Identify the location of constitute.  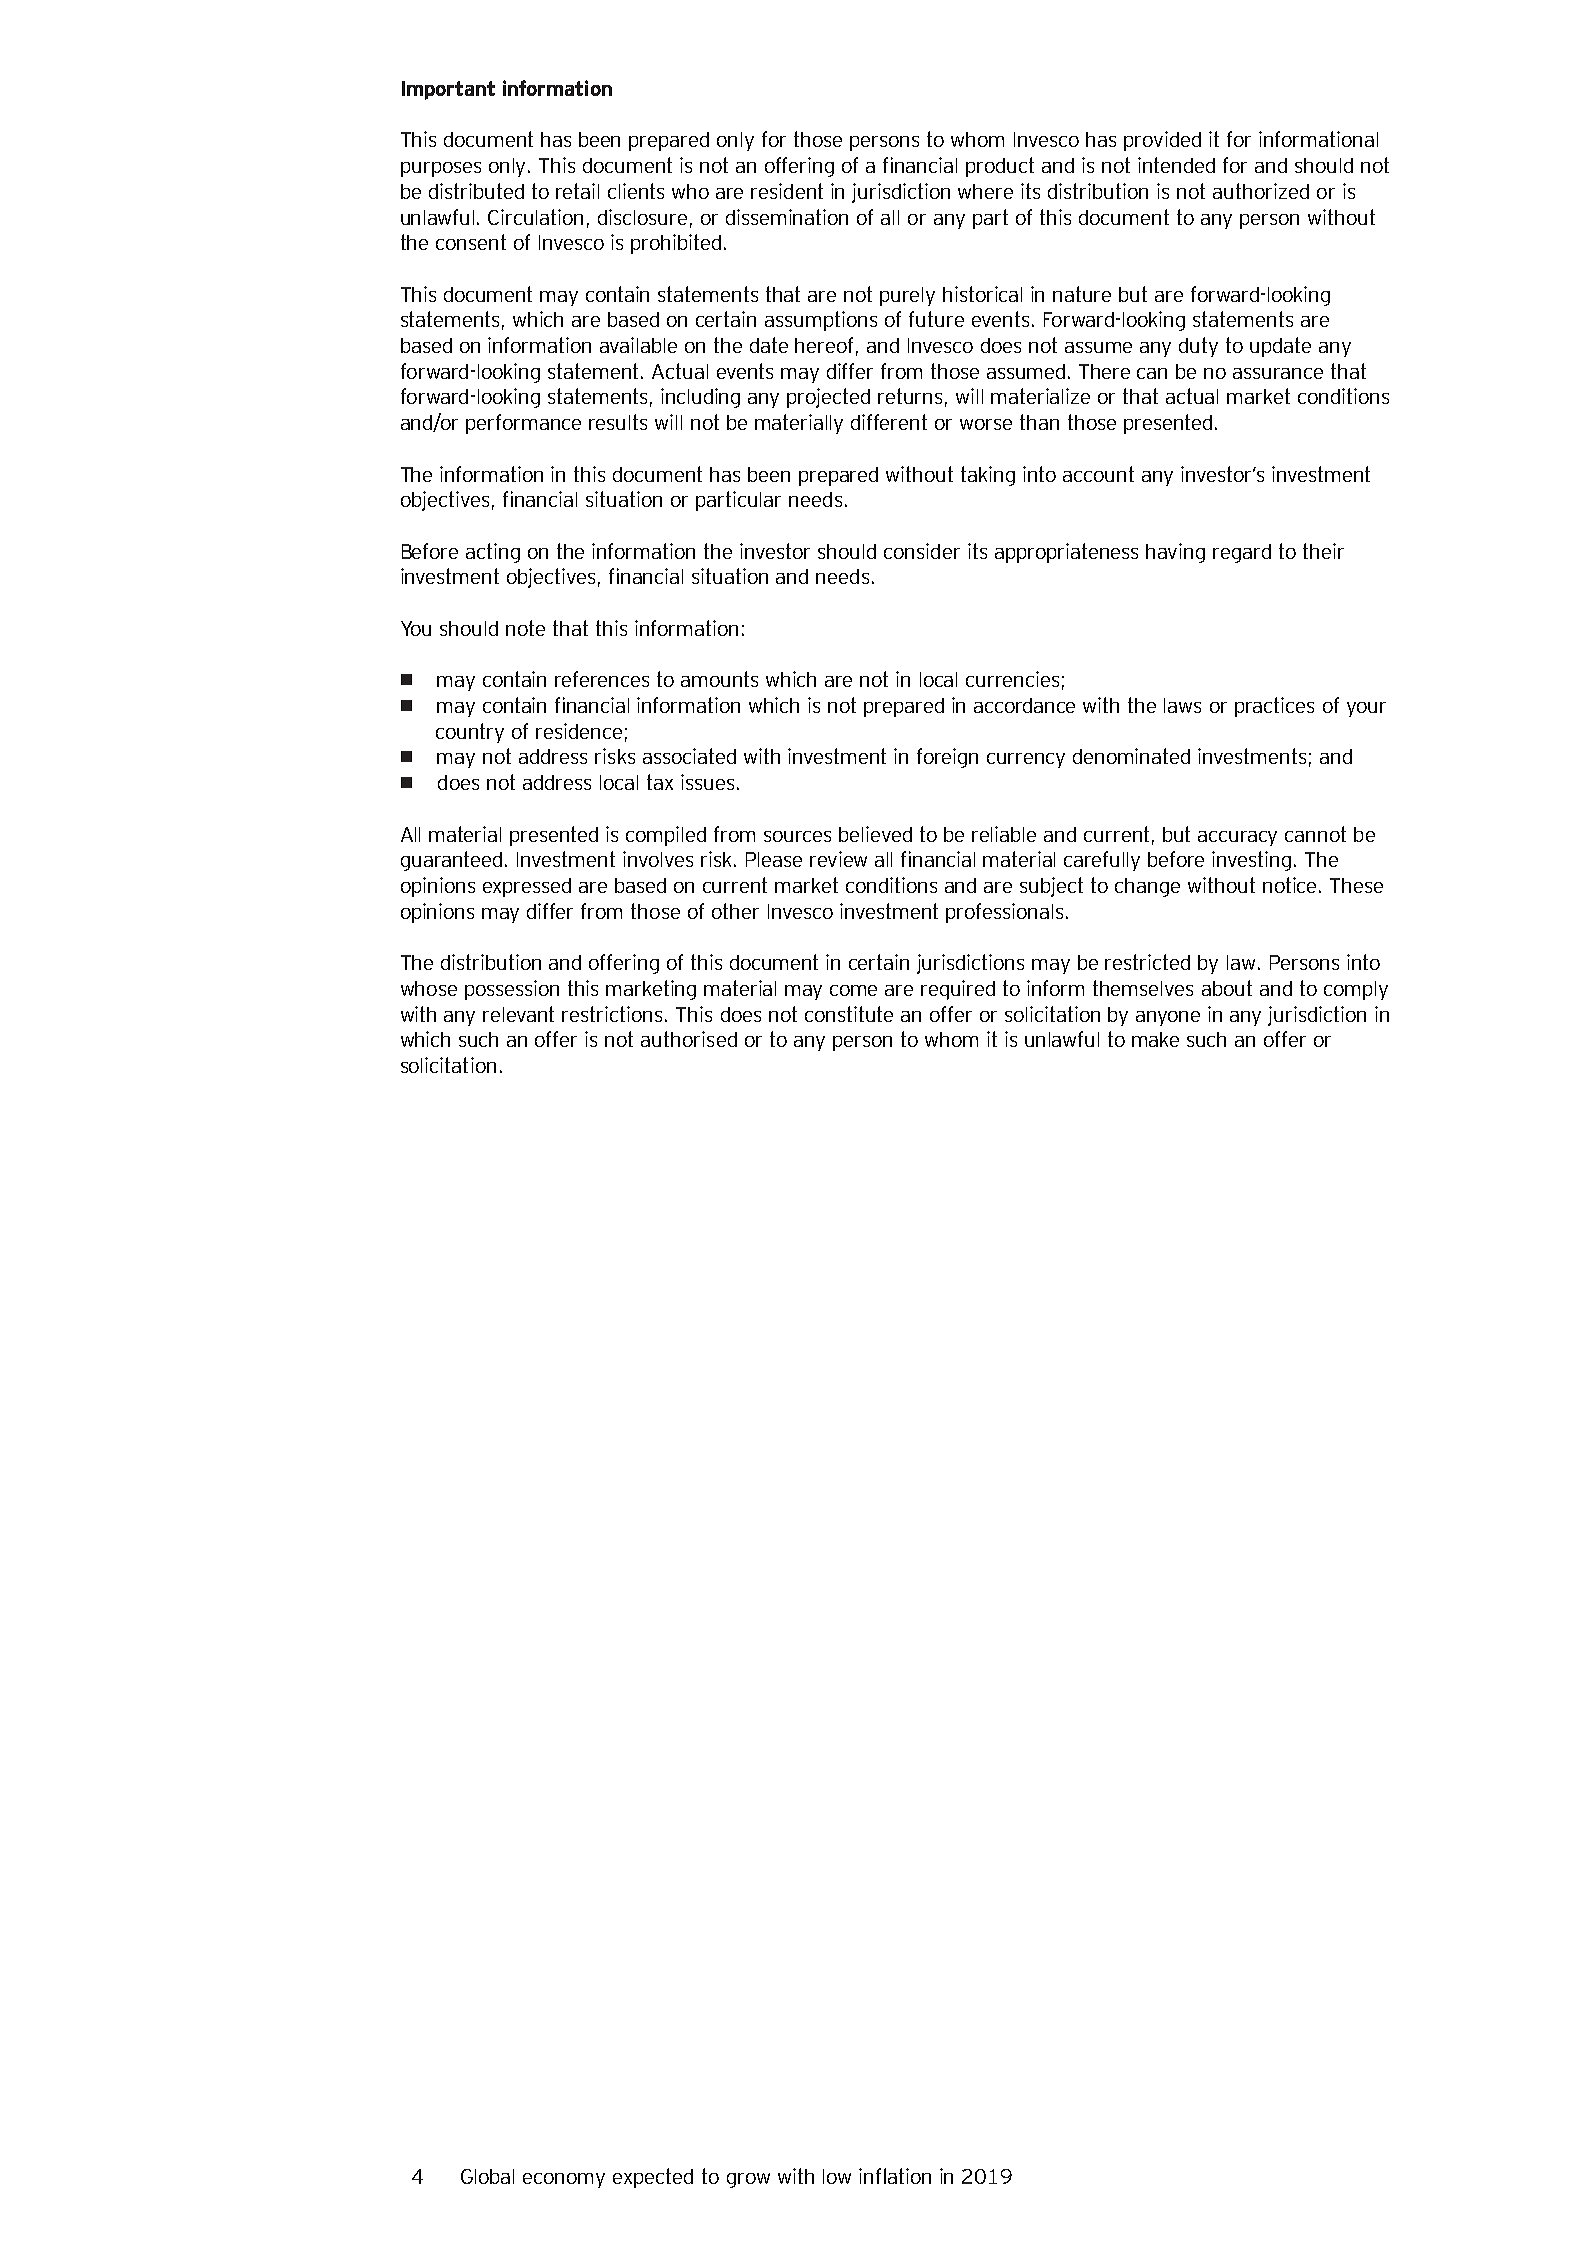
(849, 1014).
